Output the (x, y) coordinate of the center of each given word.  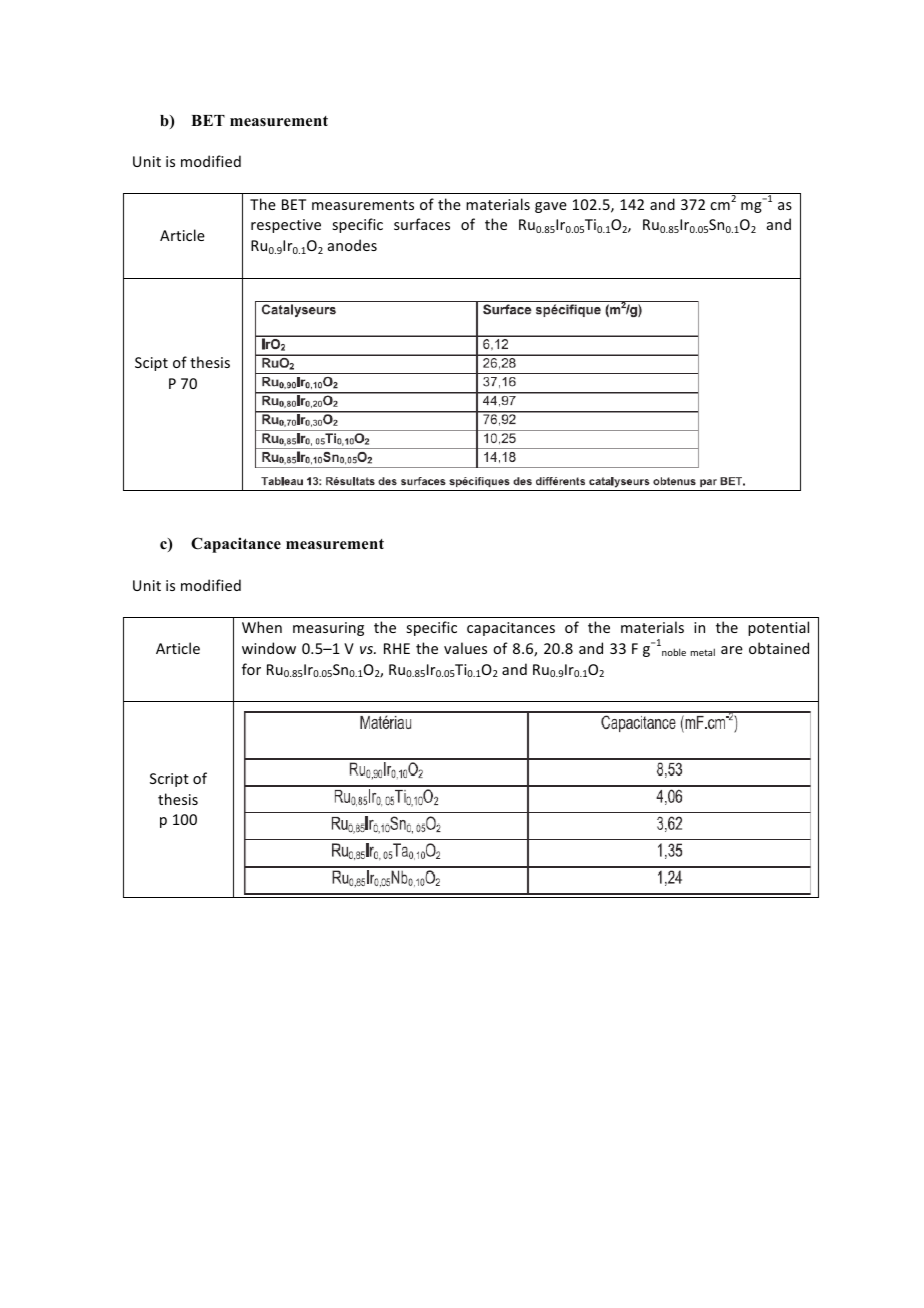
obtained (779, 648)
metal (703, 652)
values (465, 648)
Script (169, 780)
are (732, 650)
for (251, 669)
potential (778, 628)
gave (551, 207)
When (262, 627)
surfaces (422, 224)
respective (286, 226)
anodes (352, 245)
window (269, 648)
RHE (397, 648)
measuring (328, 629)
